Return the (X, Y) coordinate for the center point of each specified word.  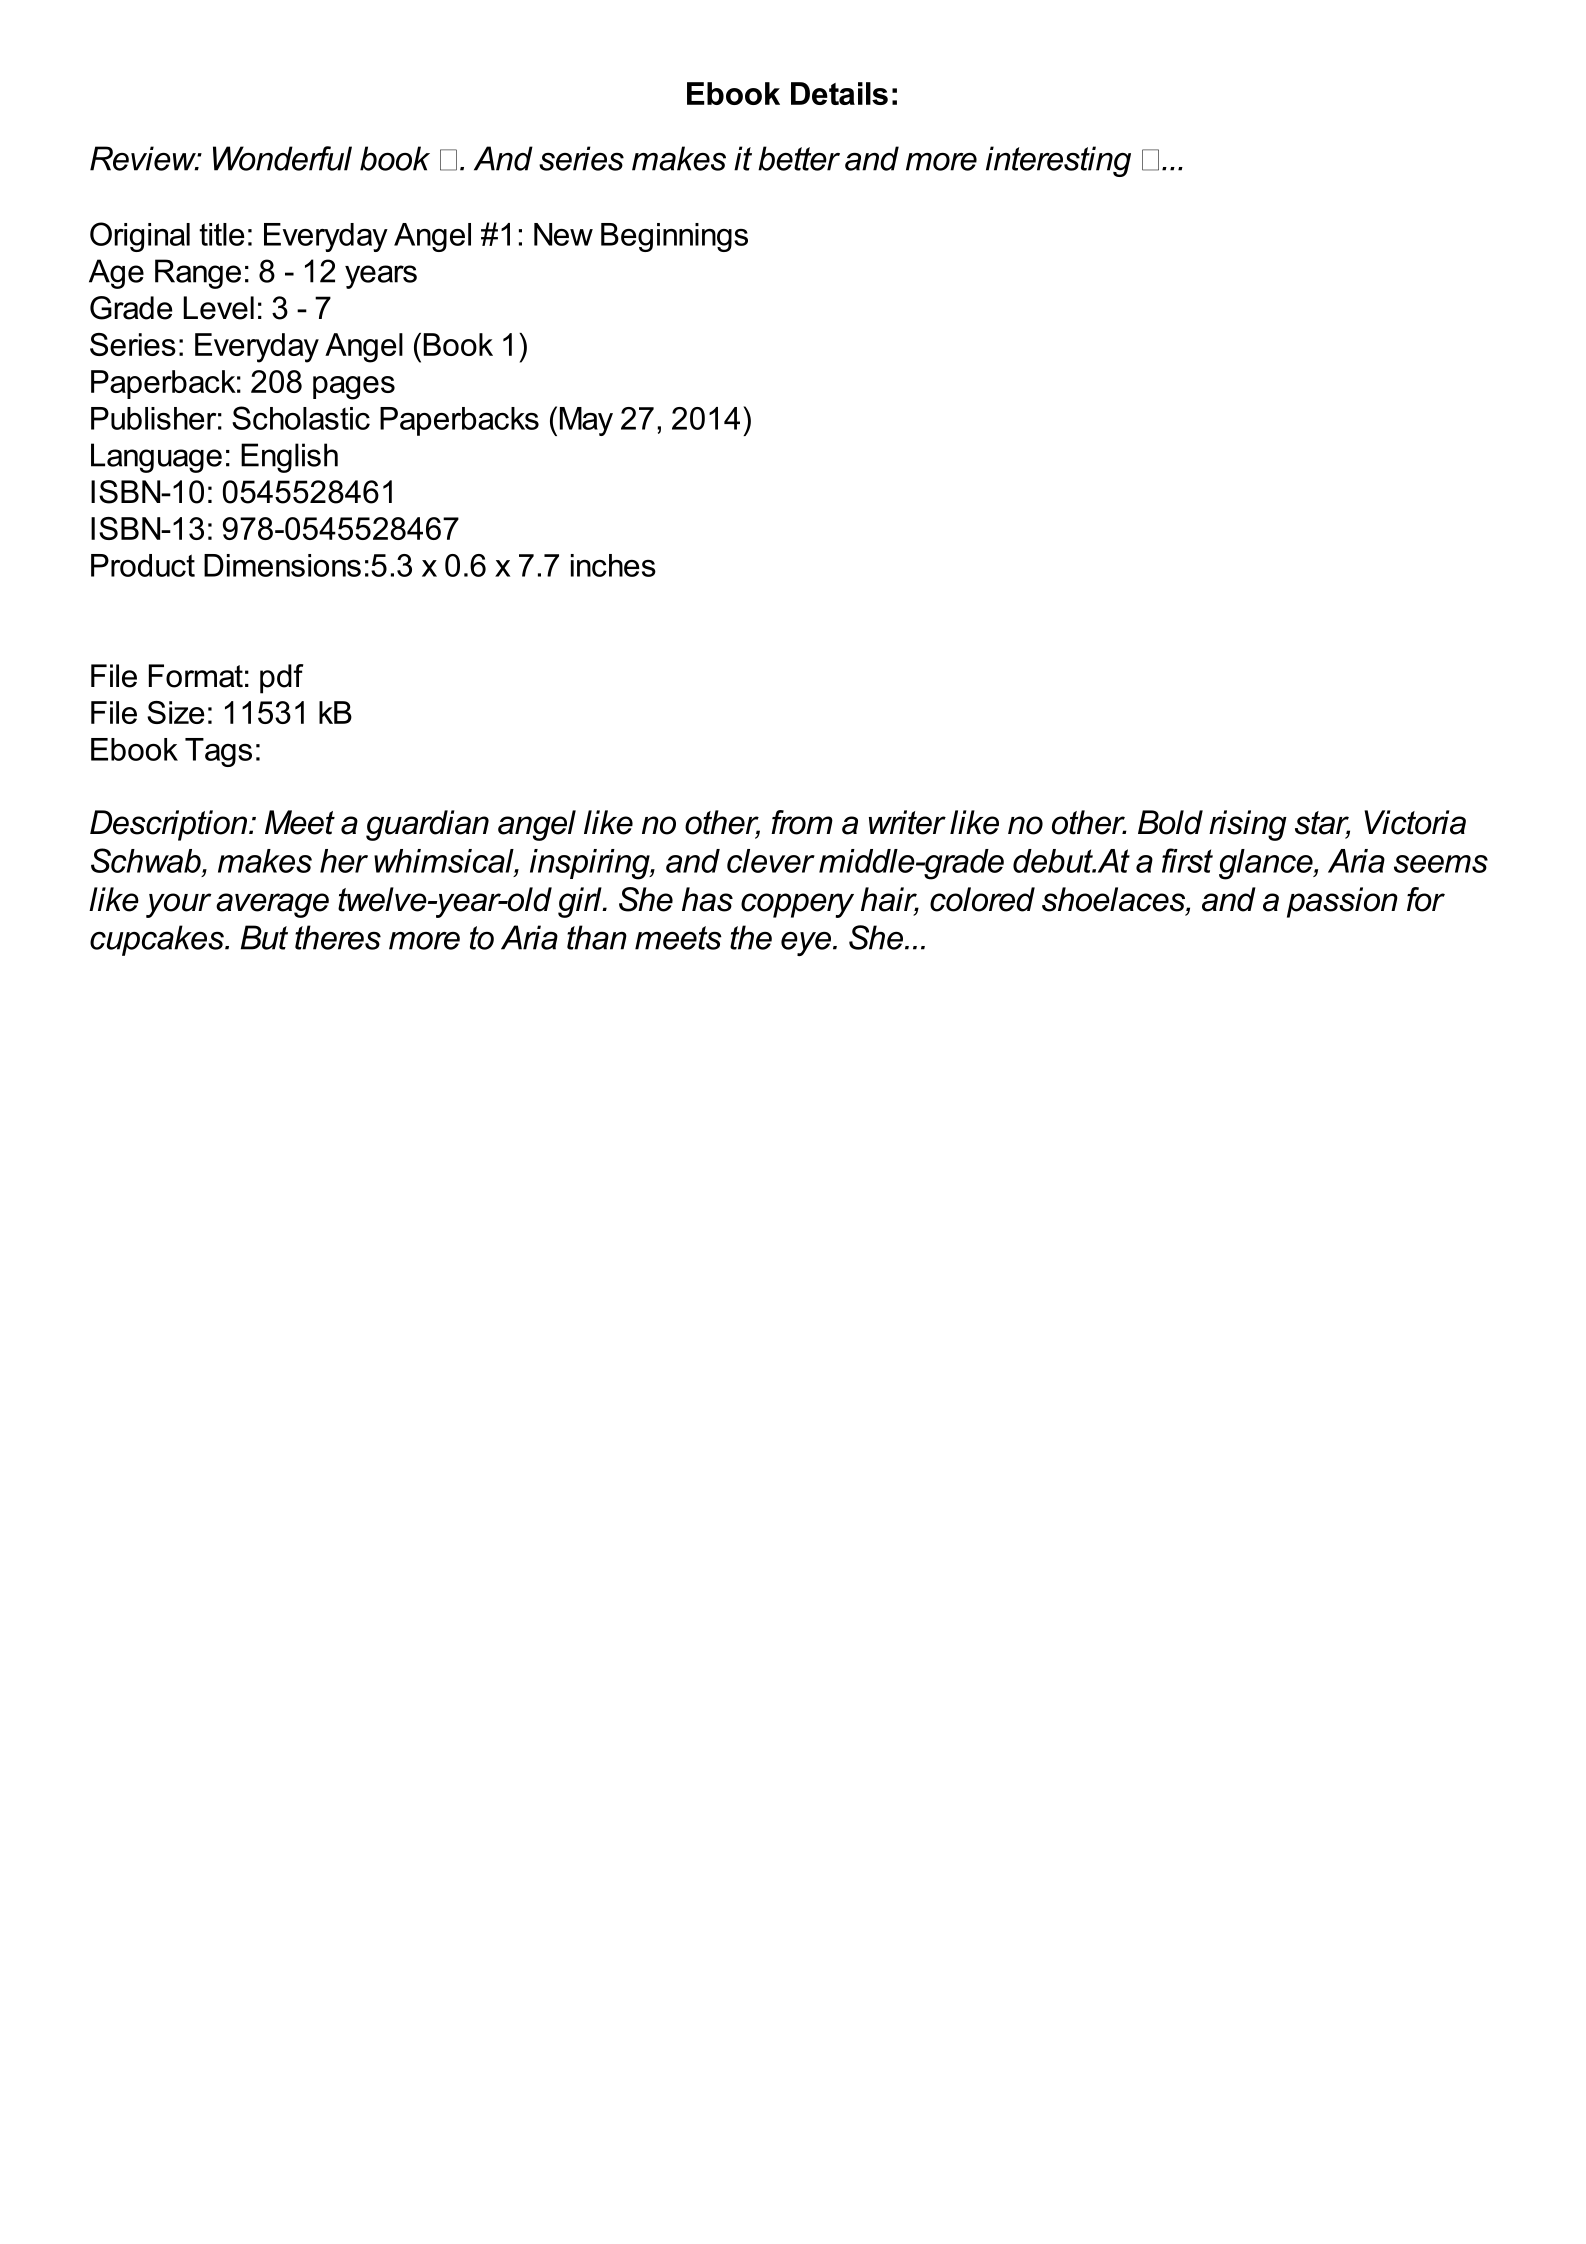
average (272, 905)
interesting (1058, 161)
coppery (797, 905)
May (586, 421)
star (1322, 824)
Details (839, 93)
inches (613, 565)
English (289, 458)
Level (218, 308)
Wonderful (282, 158)
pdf (282, 679)
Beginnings (674, 237)
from (802, 822)
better (799, 158)
